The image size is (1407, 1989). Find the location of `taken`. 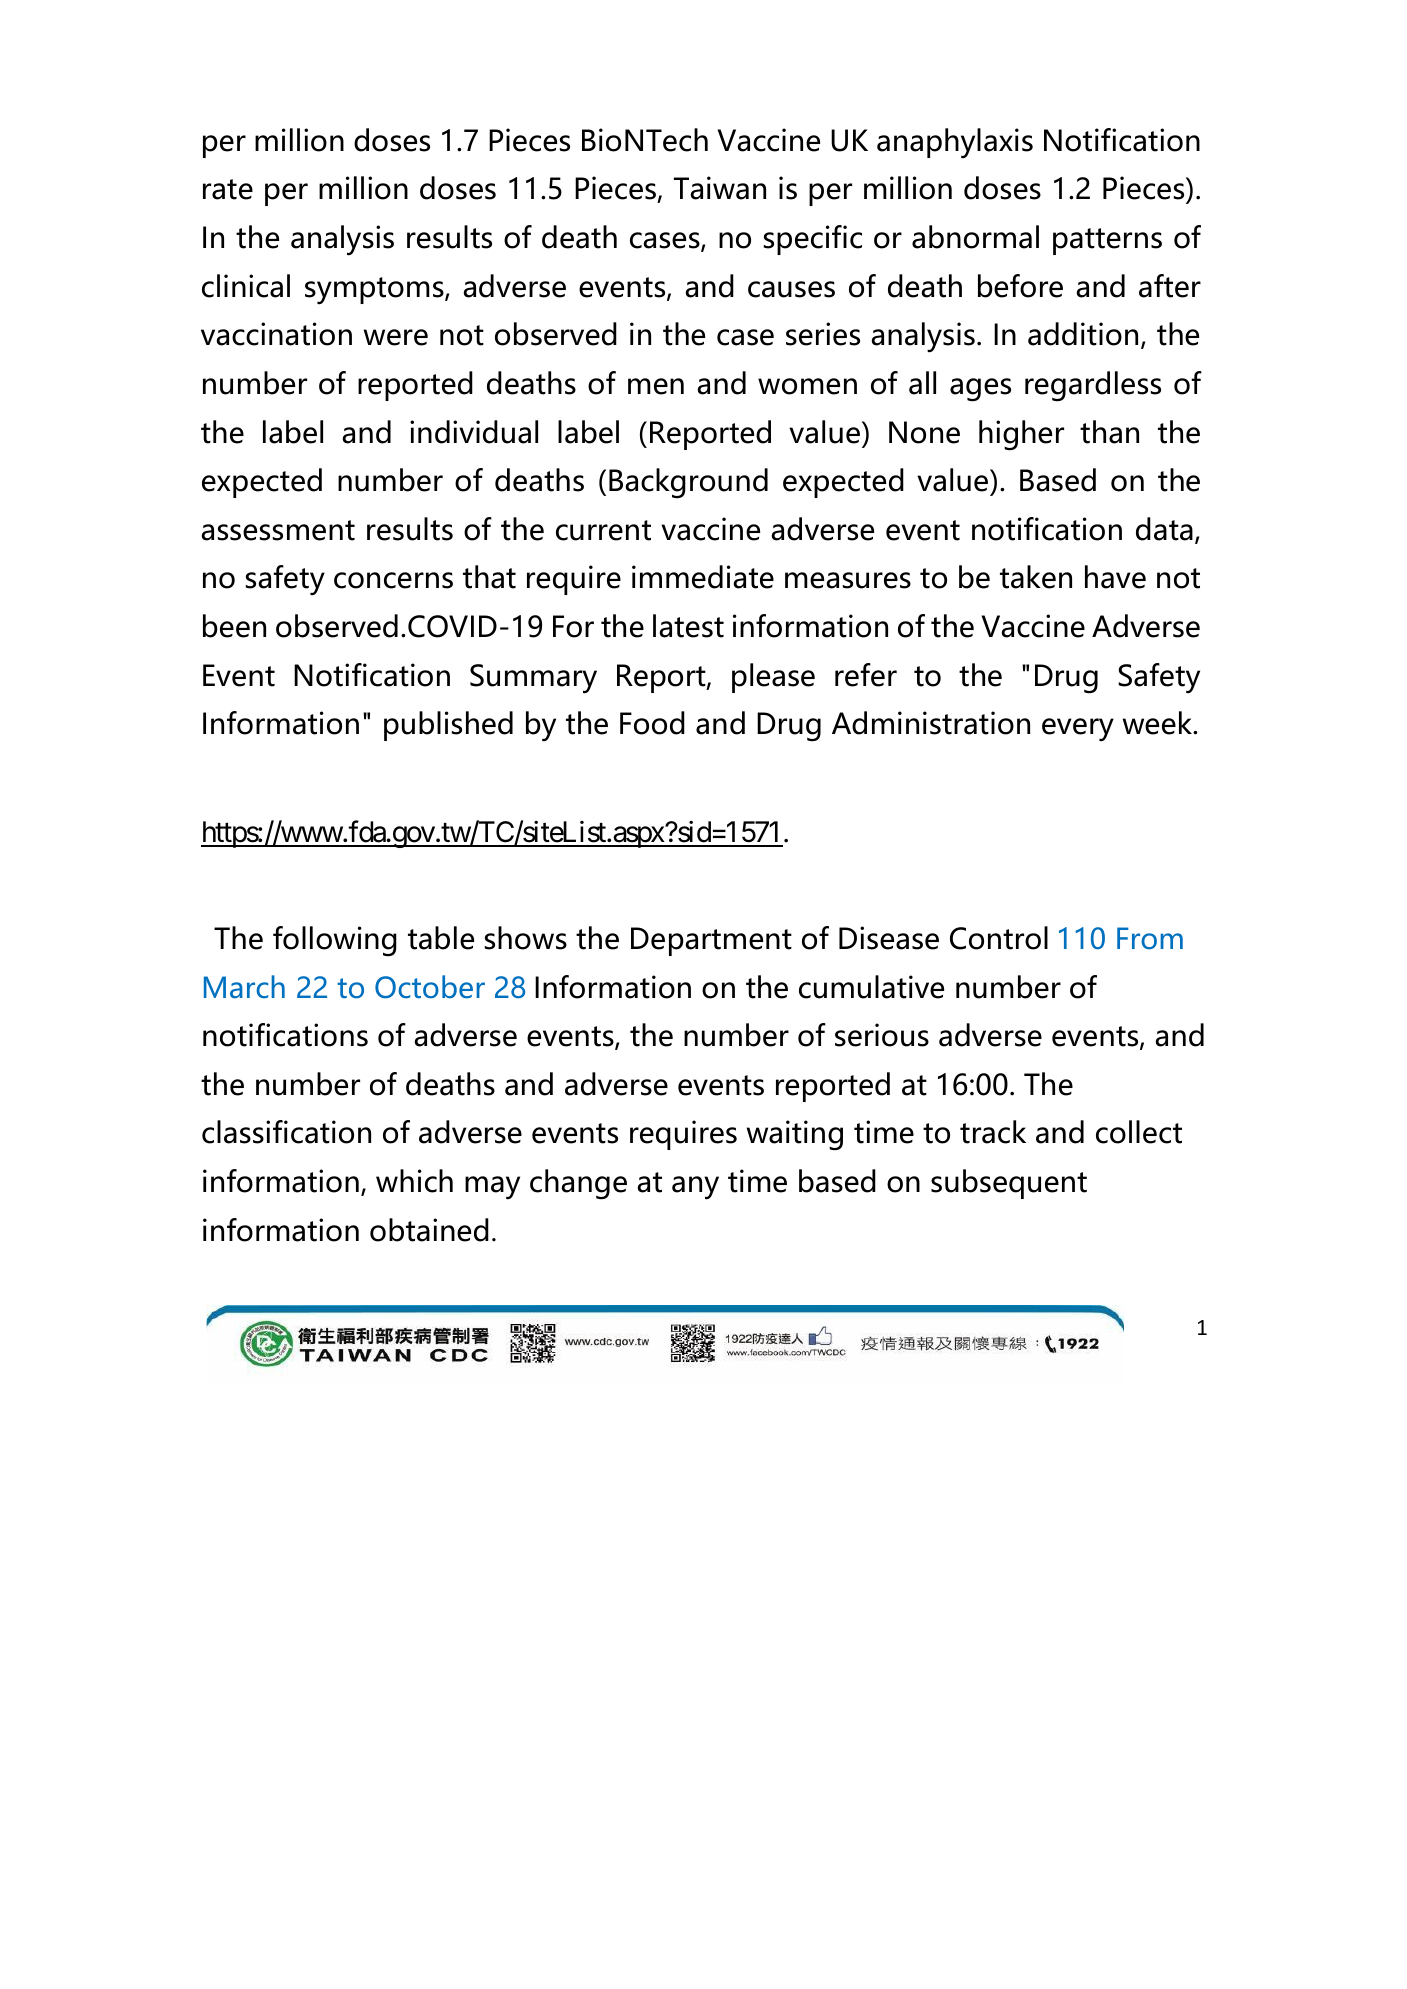

taken is located at coordinates (1036, 577).
